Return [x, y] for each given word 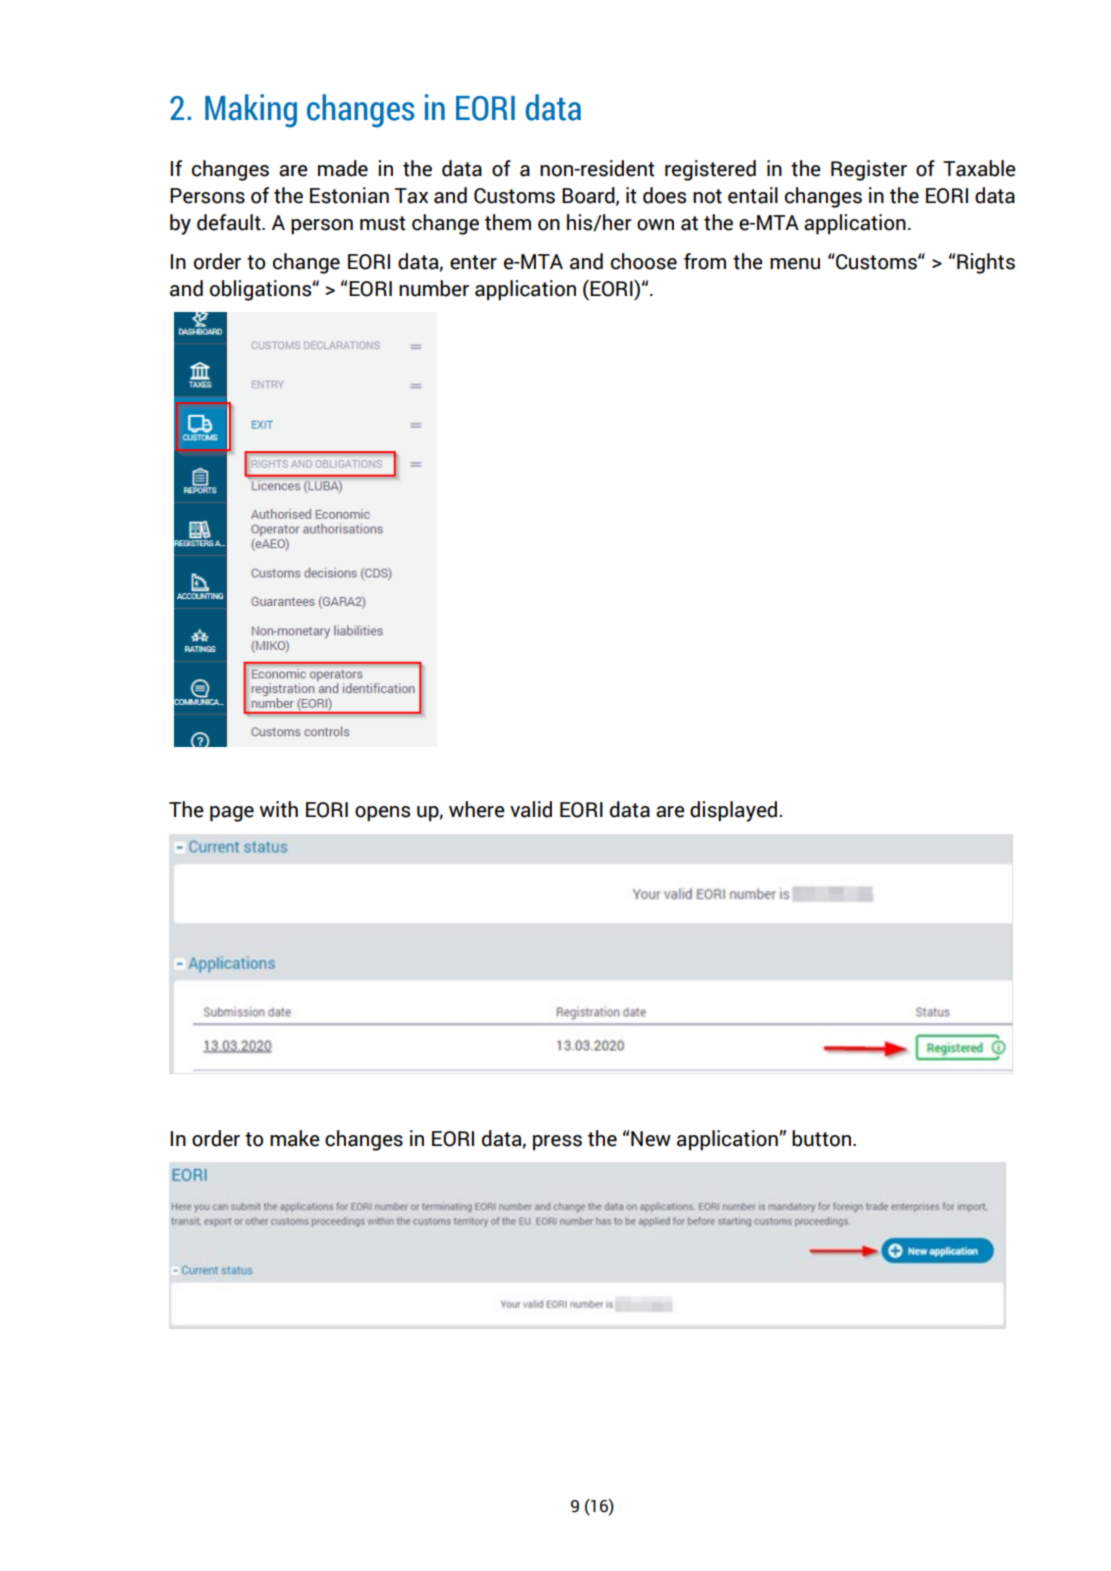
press [557, 1143]
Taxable [979, 168]
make [295, 1138]
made [343, 168]
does [664, 195]
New [651, 1139]
